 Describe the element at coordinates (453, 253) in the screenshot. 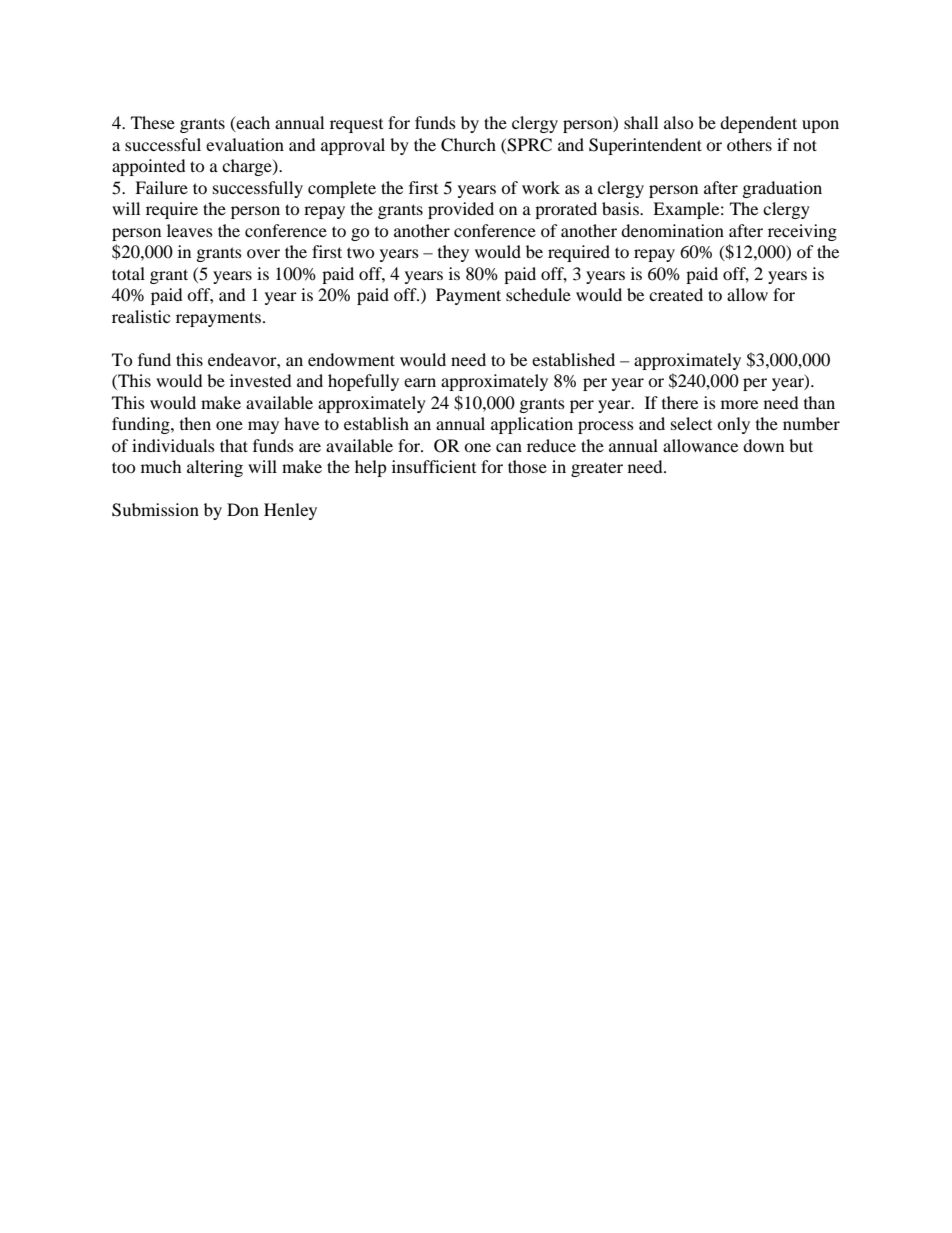

I see `they` at that location.
